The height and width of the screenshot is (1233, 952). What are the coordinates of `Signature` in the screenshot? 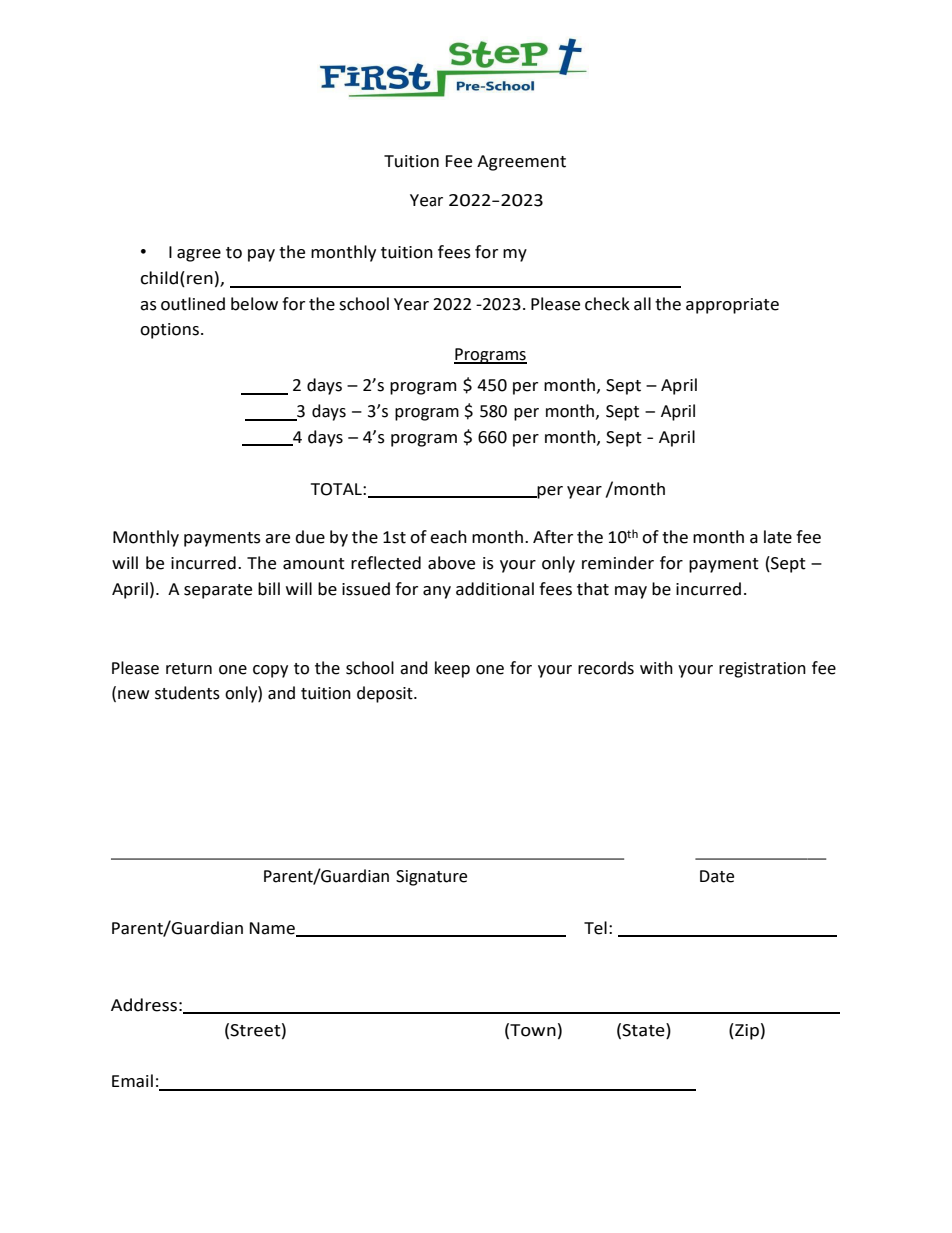 It's located at (431, 878).
